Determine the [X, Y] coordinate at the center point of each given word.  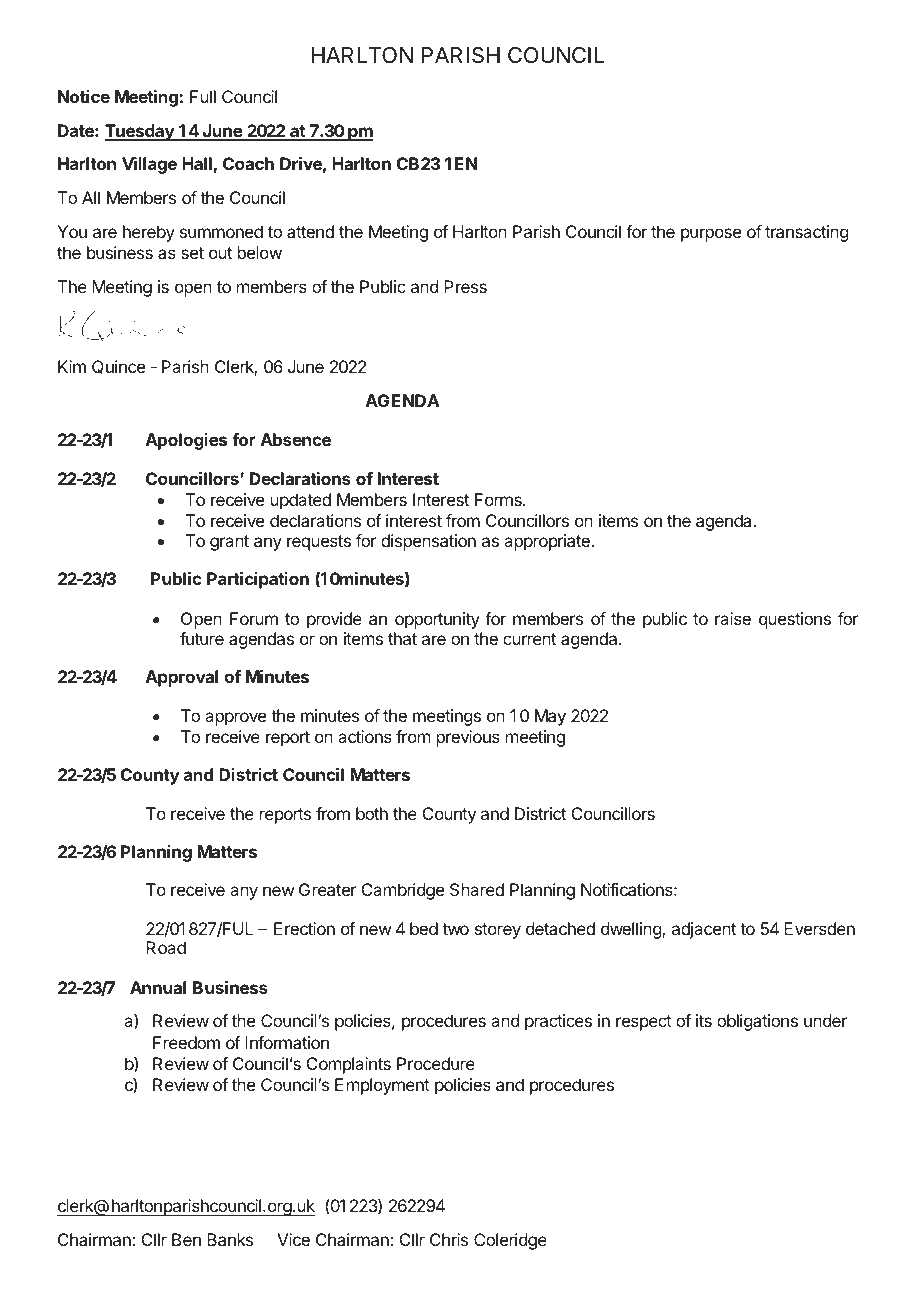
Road [166, 947]
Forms [499, 499]
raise [733, 618]
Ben [186, 1239]
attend [310, 231]
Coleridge [510, 1241]
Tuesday [140, 132]
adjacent [704, 930]
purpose [711, 235]
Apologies [186, 441]
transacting [806, 233]
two [455, 929]
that [402, 638]
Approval [182, 678]
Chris [449, 1239]
